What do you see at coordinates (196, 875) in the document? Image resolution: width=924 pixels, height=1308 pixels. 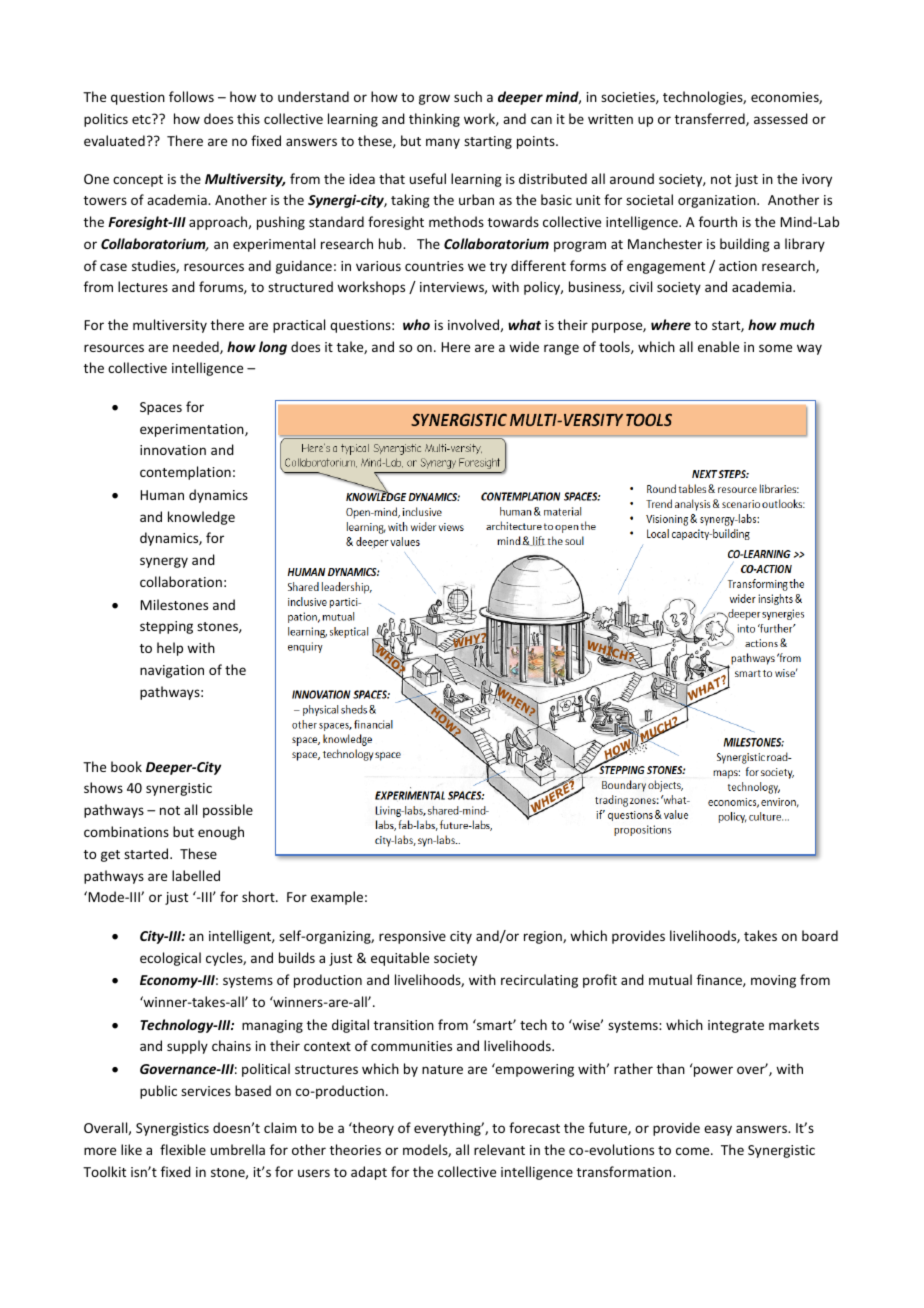 I see `labelled` at bounding box center [196, 875].
